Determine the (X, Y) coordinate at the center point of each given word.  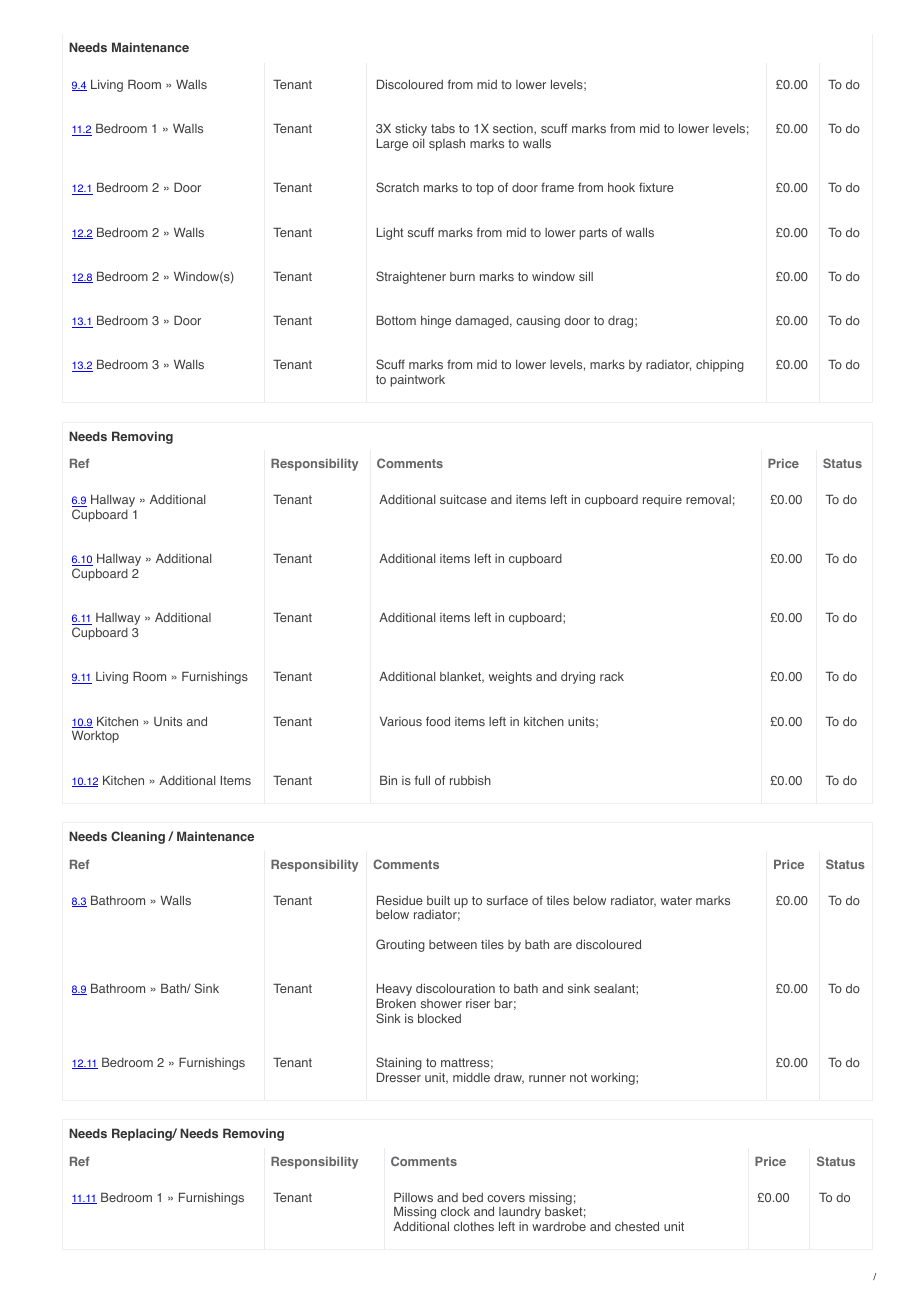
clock (455, 1211)
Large (392, 144)
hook (621, 187)
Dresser (399, 1077)
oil (418, 143)
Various (401, 721)
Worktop (95, 736)
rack (612, 676)
